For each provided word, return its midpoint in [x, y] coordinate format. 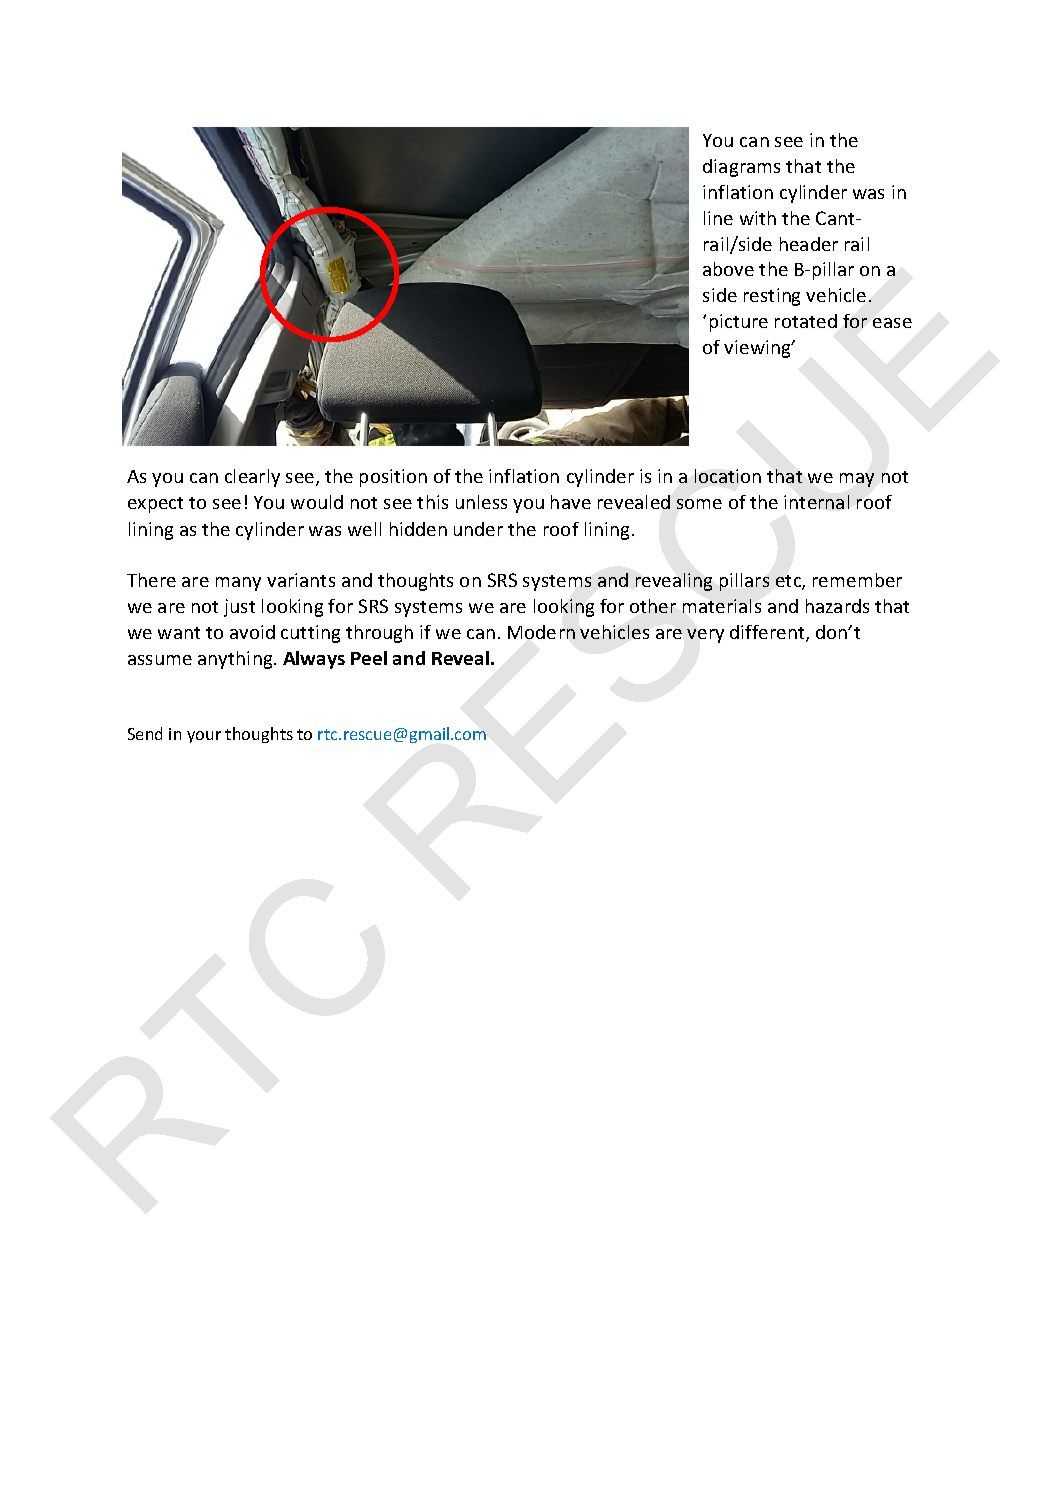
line [718, 218]
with [758, 218]
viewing [758, 349]
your [204, 737]
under [478, 529]
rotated [806, 321]
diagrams [741, 168]
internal [816, 502]
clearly [252, 478]
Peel [369, 658]
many [238, 584]
